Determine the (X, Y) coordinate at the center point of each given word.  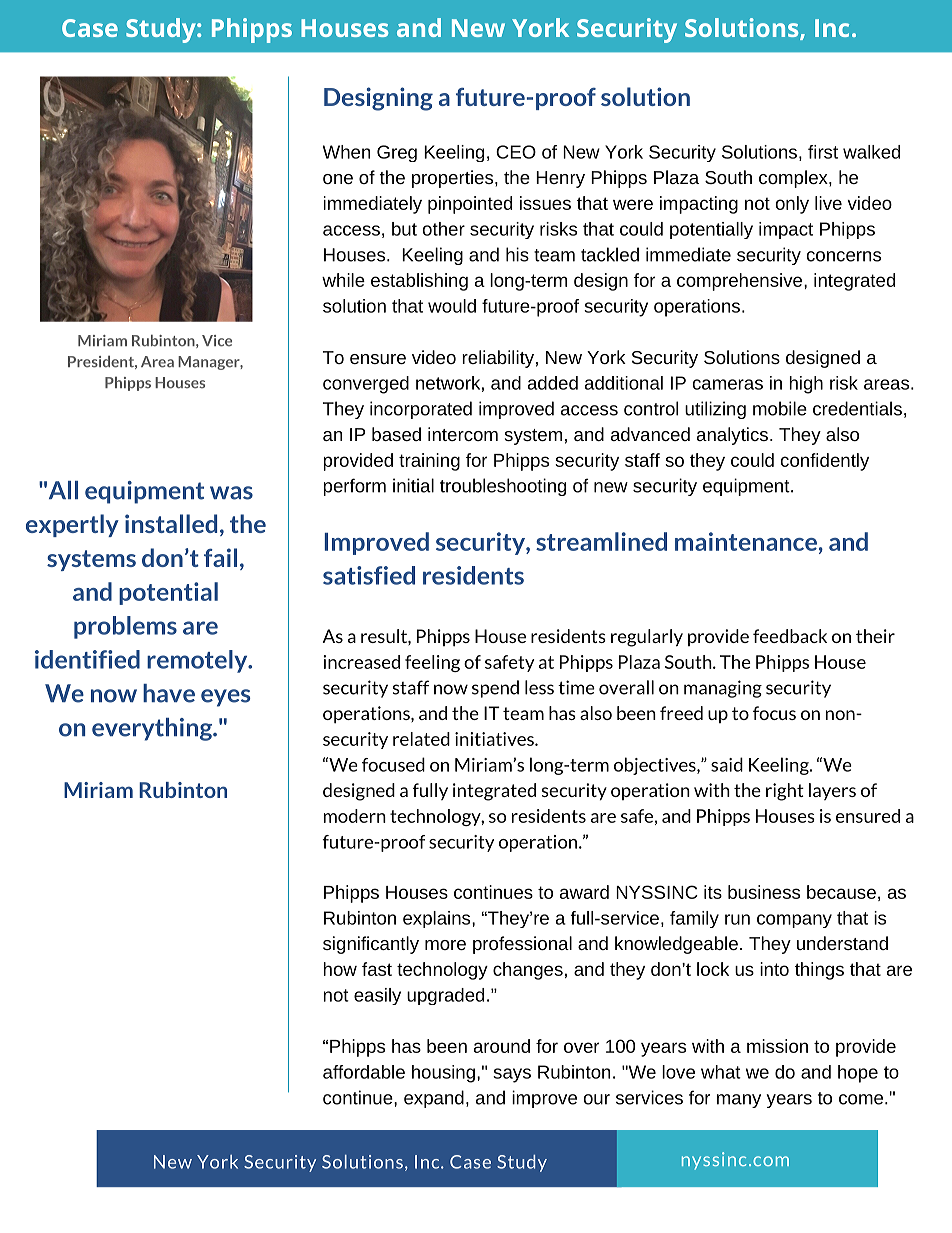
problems (125, 627)
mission (777, 1046)
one (338, 179)
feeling (432, 663)
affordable (364, 1072)
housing (443, 1074)
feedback (790, 636)
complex (794, 179)
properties (452, 179)
